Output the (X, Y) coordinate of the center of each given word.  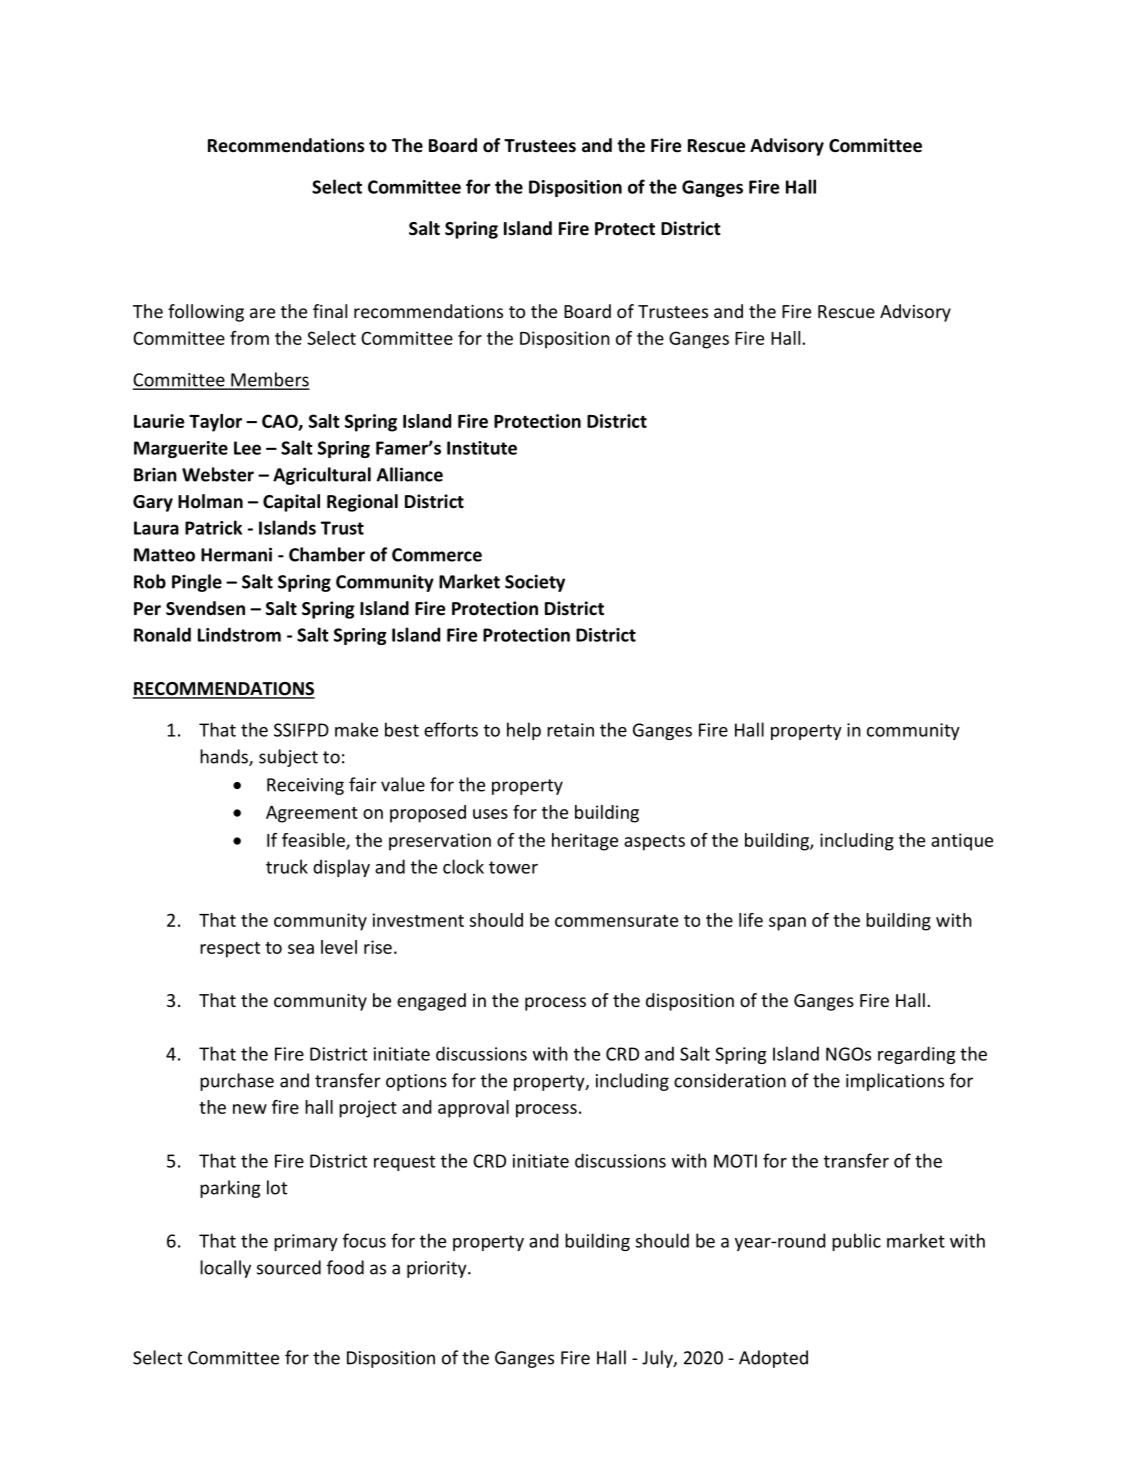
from (249, 338)
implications (895, 1082)
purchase (237, 1082)
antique (962, 842)
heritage (585, 842)
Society (535, 583)
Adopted (773, 1359)
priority (438, 1269)
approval (473, 1109)
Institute (482, 448)
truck (287, 866)
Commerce (437, 555)
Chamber (327, 554)
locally (225, 1269)
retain (570, 730)
